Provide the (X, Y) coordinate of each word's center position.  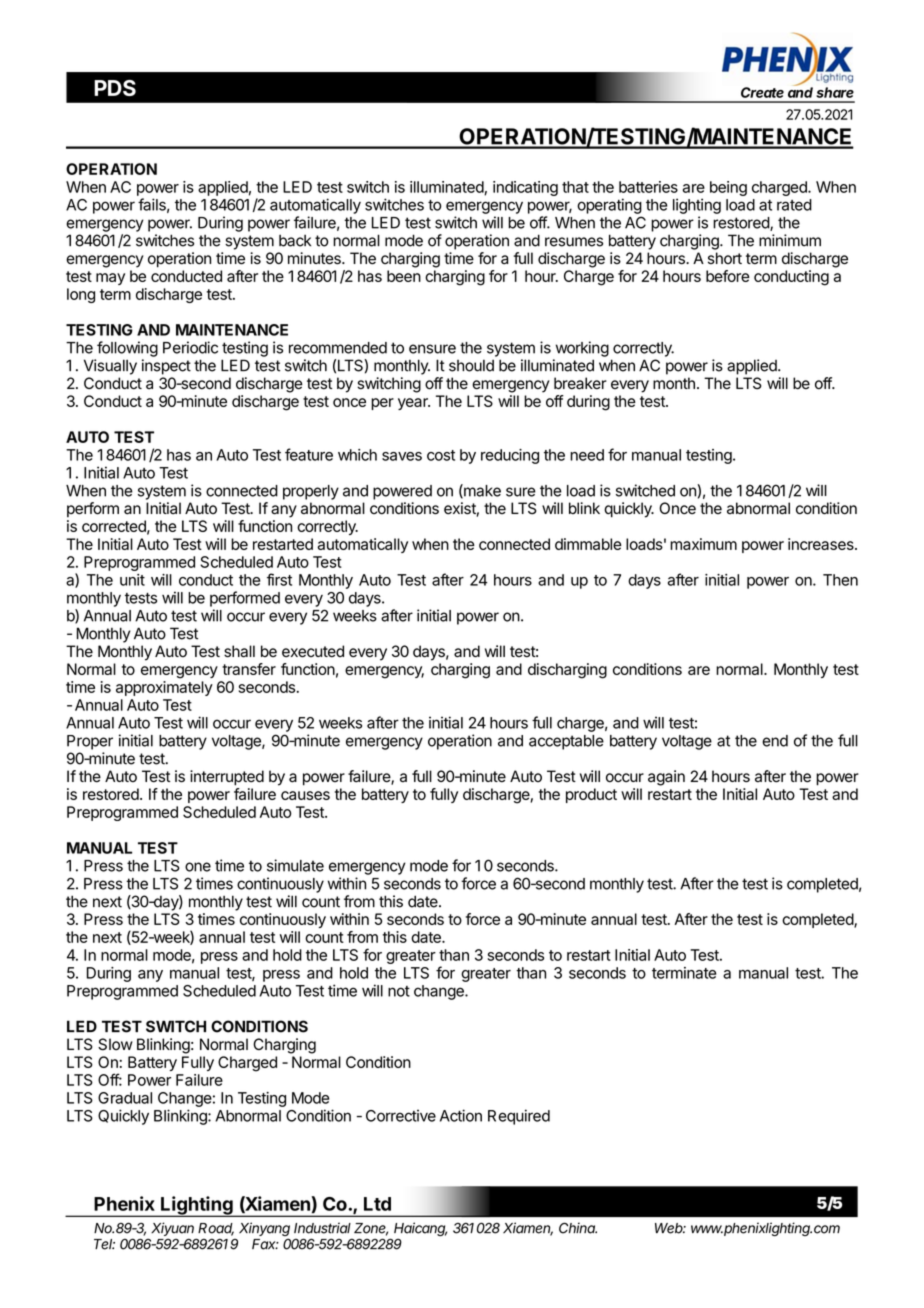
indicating (525, 188)
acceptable (566, 742)
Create (762, 92)
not (399, 991)
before (728, 276)
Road (216, 1229)
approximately (164, 688)
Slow (115, 1044)
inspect (166, 367)
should (471, 365)
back (295, 240)
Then (840, 580)
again (666, 778)
